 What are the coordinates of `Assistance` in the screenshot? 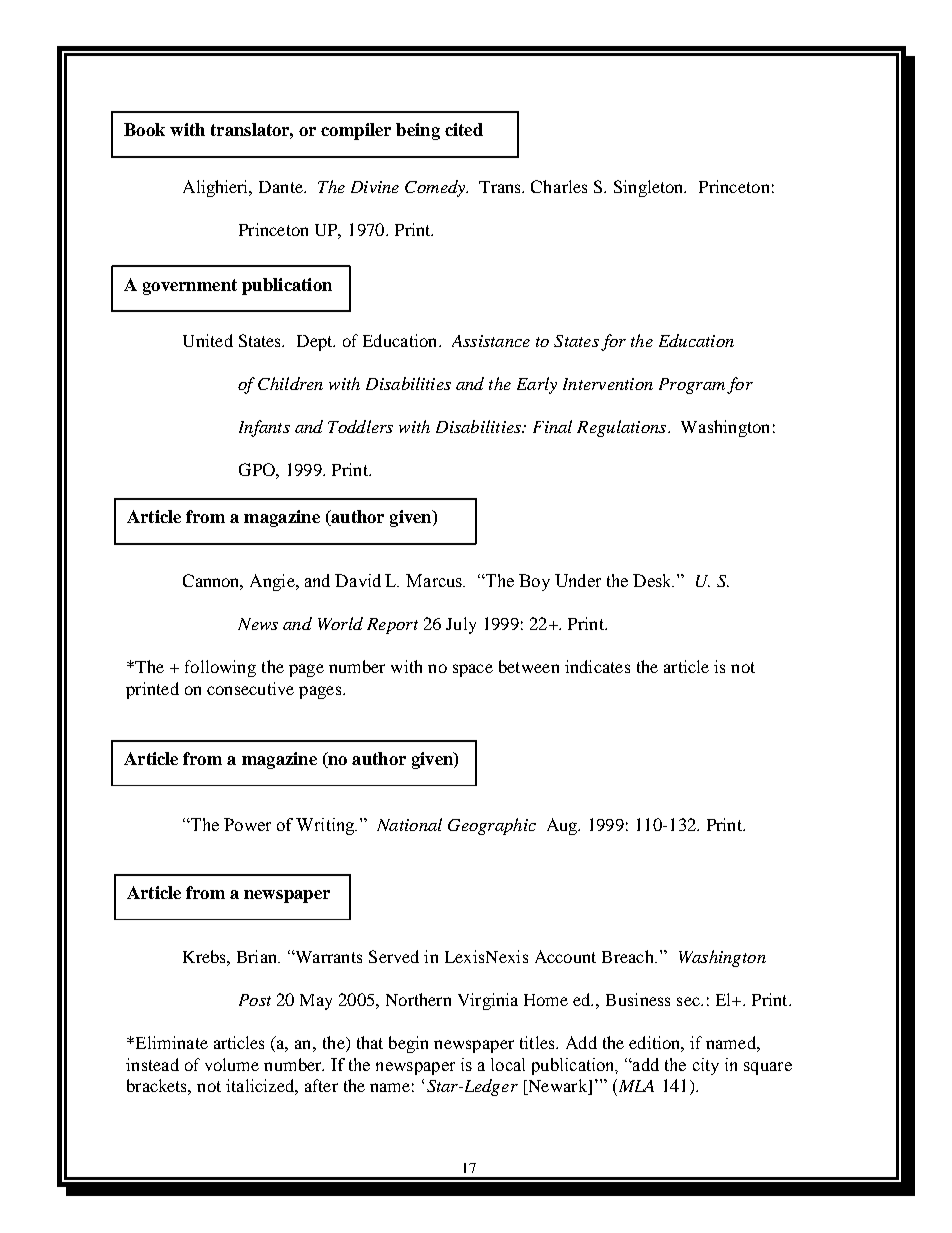 It's located at (491, 341).
